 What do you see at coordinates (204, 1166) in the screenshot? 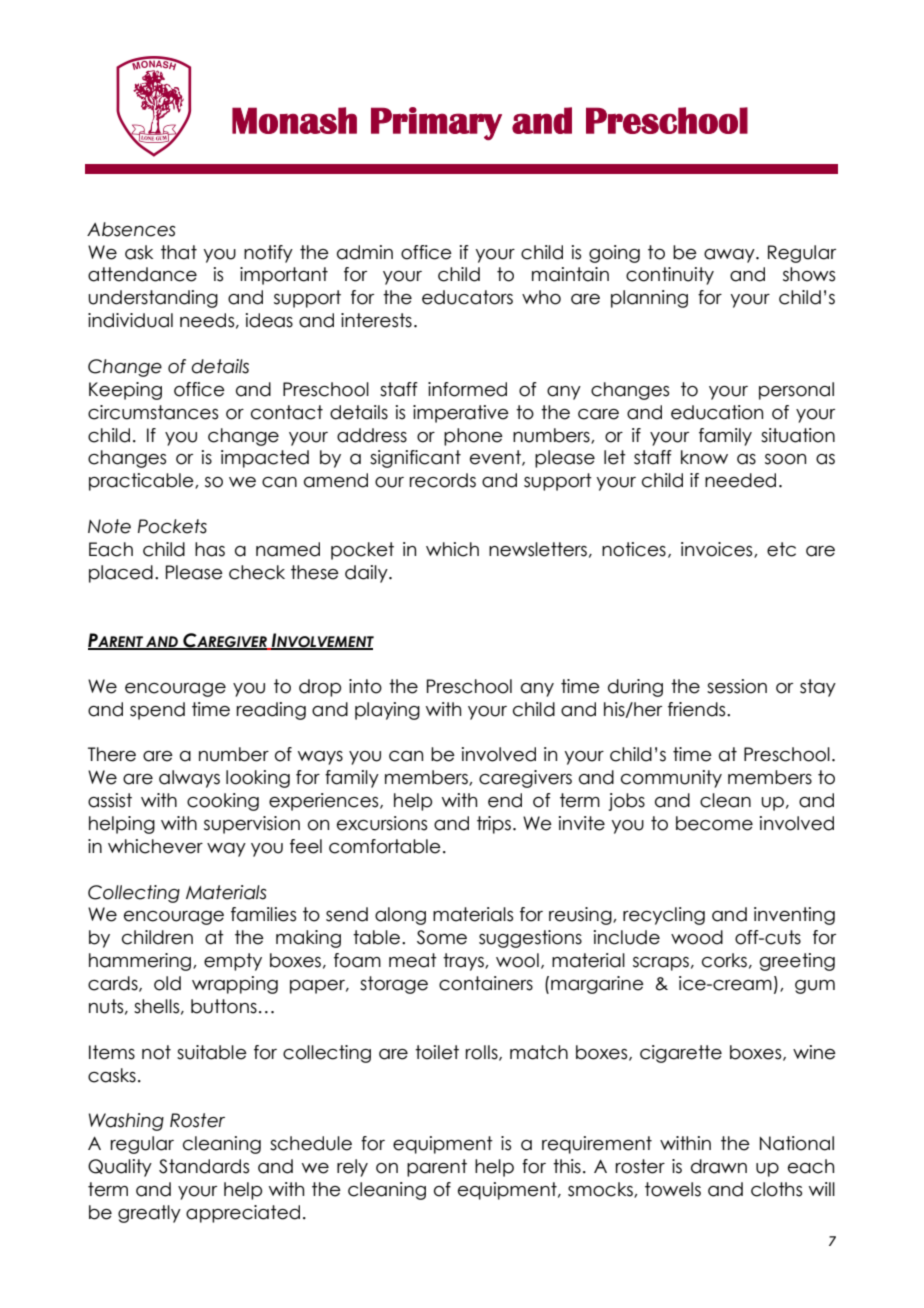
I see `Standards` at bounding box center [204, 1166].
